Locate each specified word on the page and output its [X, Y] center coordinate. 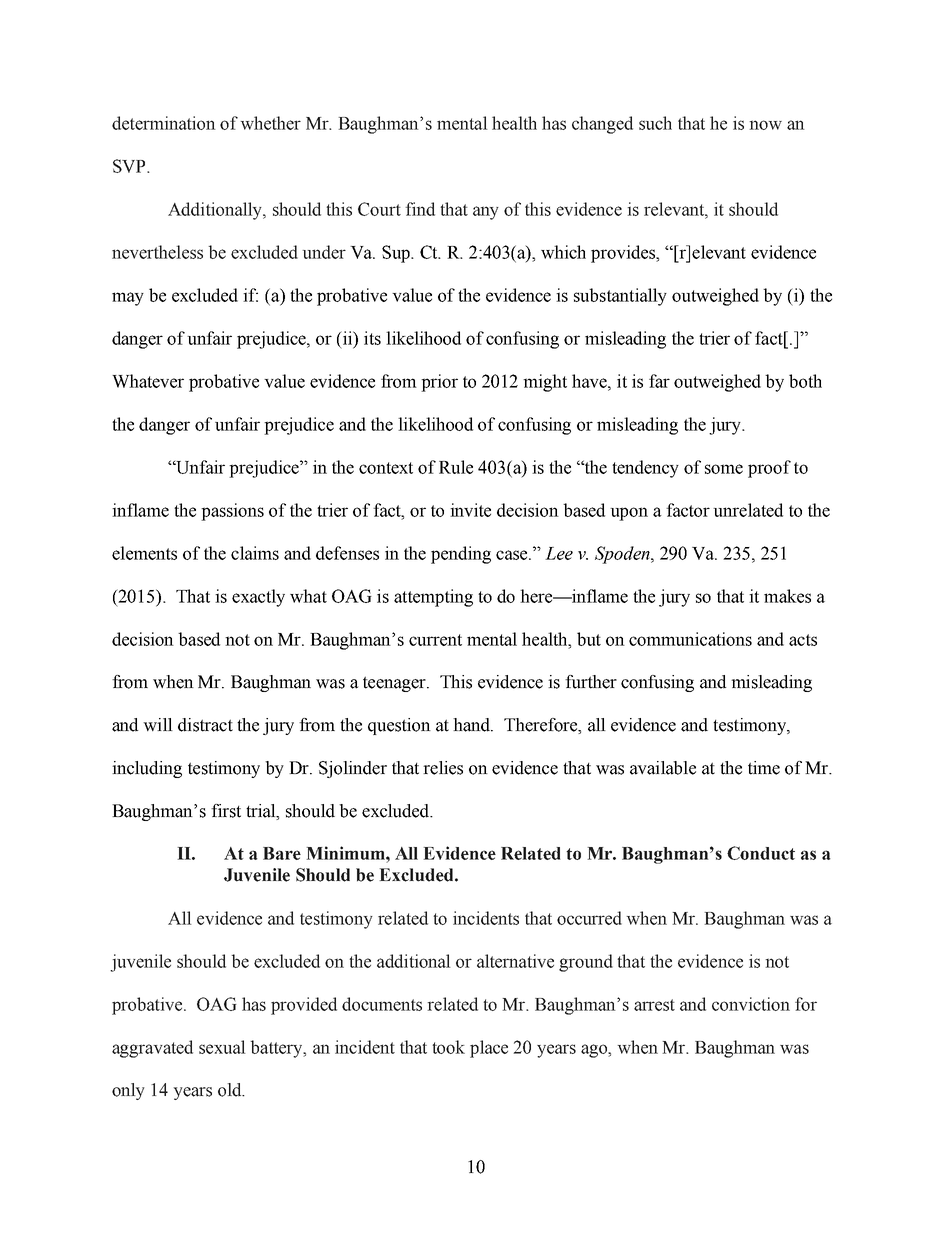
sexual [222, 1047]
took [448, 1047]
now [765, 125]
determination [164, 123]
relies [443, 768]
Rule [456, 467]
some [724, 469]
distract [205, 725]
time [764, 768]
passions [232, 512]
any [486, 213]
